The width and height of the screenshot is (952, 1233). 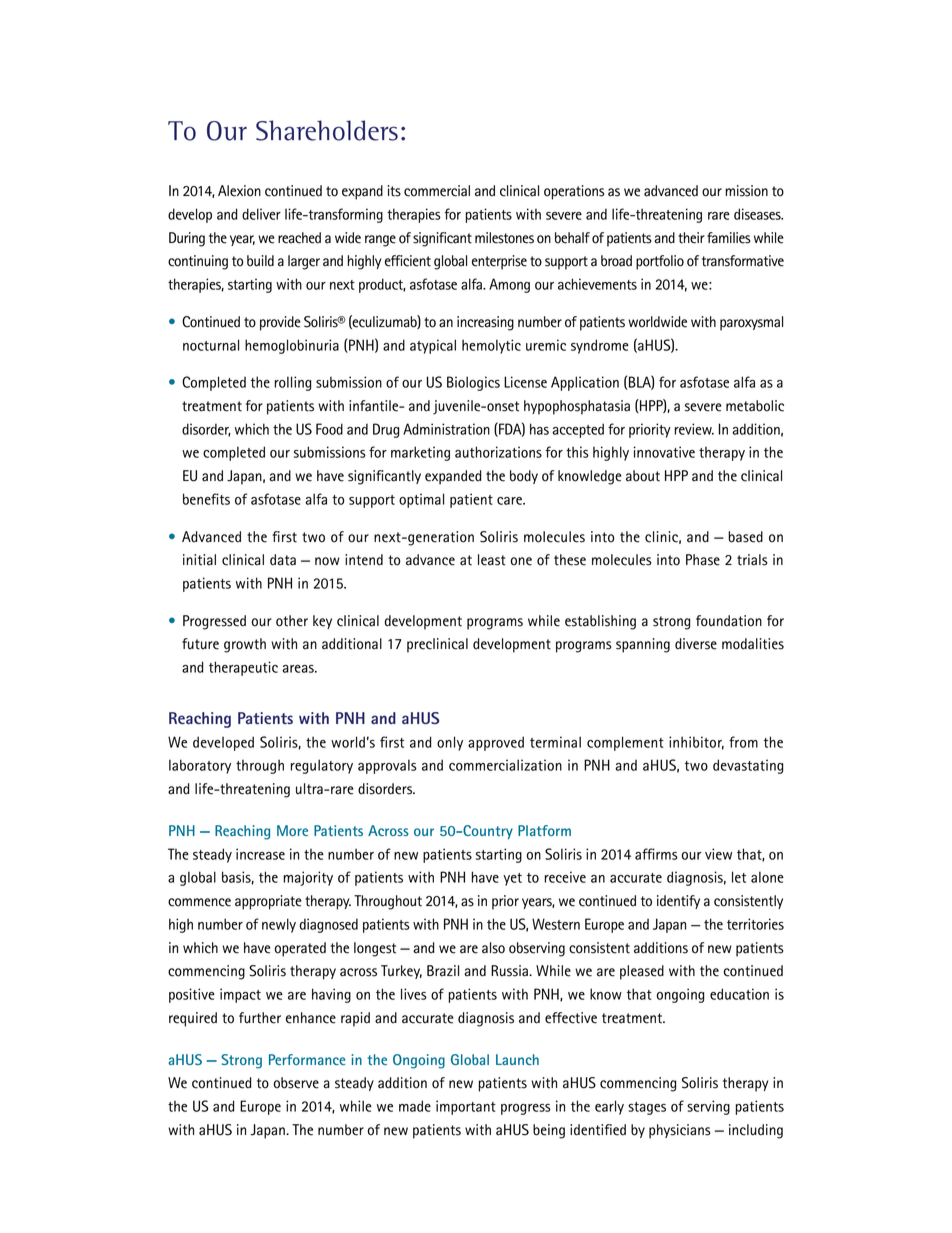 What do you see at coordinates (504, 238) in the screenshot?
I see `milestones` at bounding box center [504, 238].
